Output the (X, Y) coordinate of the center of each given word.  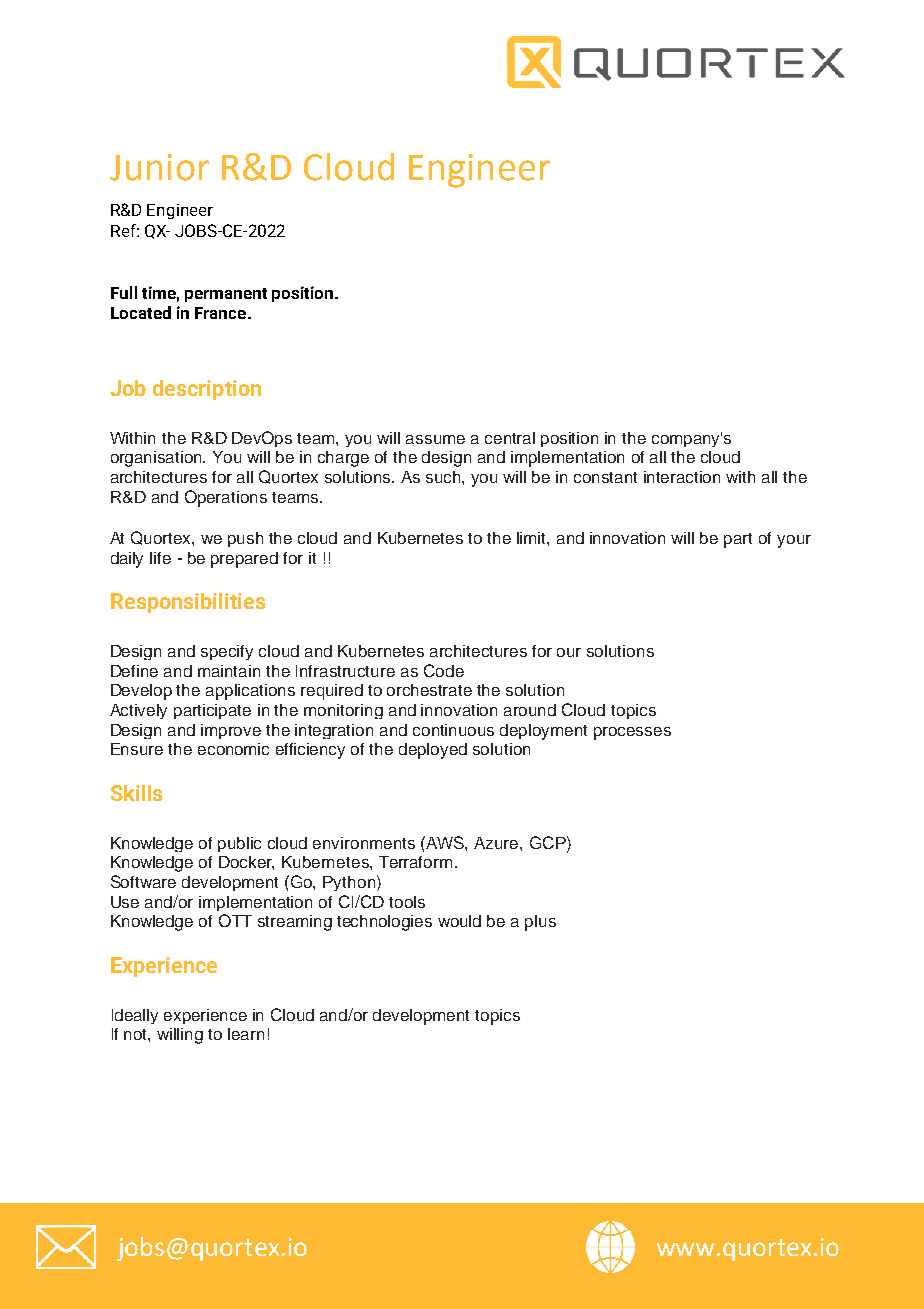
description (207, 390)
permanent (226, 295)
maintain (229, 671)
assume (435, 439)
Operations (226, 498)
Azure (497, 843)
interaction (682, 477)
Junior (159, 167)
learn (246, 1034)
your (794, 541)
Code (444, 670)
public (239, 844)
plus (540, 923)
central (510, 438)
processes (632, 733)
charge (343, 459)
